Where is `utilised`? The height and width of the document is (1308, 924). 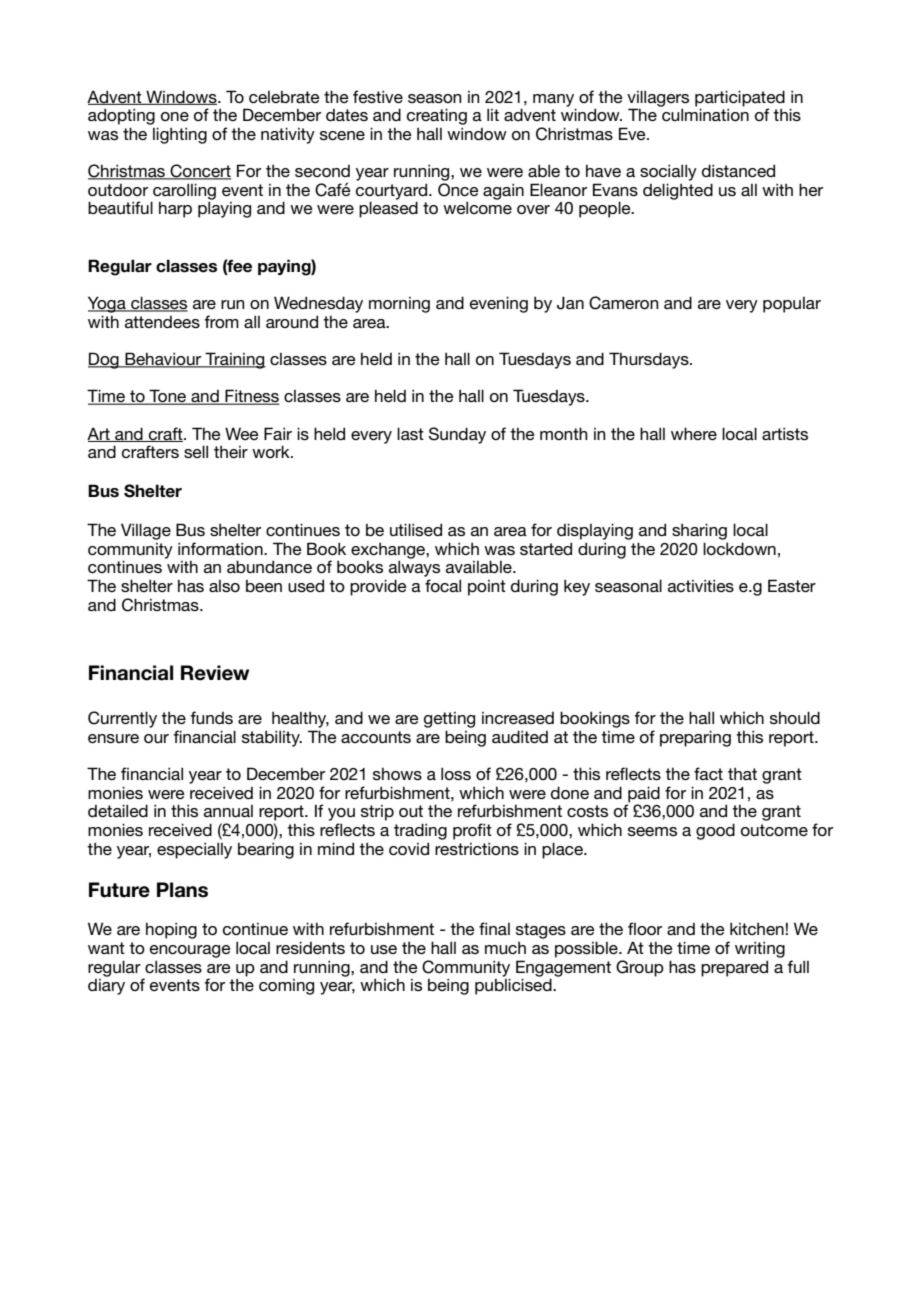
utilised is located at coordinates (416, 529).
